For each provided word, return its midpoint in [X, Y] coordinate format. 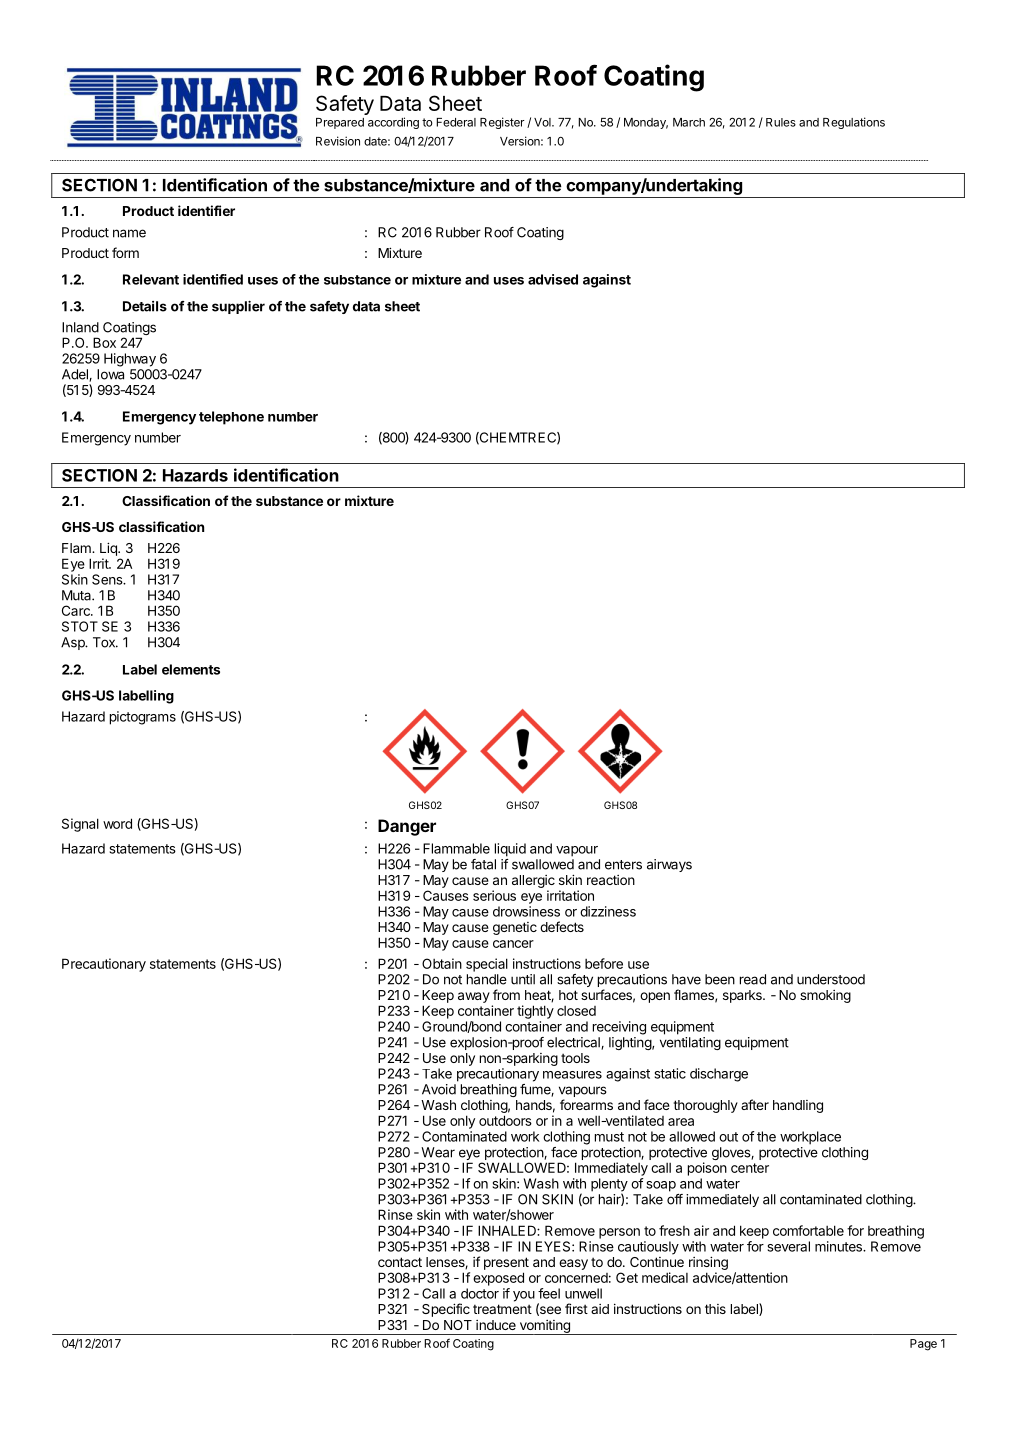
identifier [206, 210]
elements [191, 669]
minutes [839, 1246]
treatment [502, 1309]
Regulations [854, 123]
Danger [407, 827]
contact [400, 1262]
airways [669, 865]
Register [502, 123]
